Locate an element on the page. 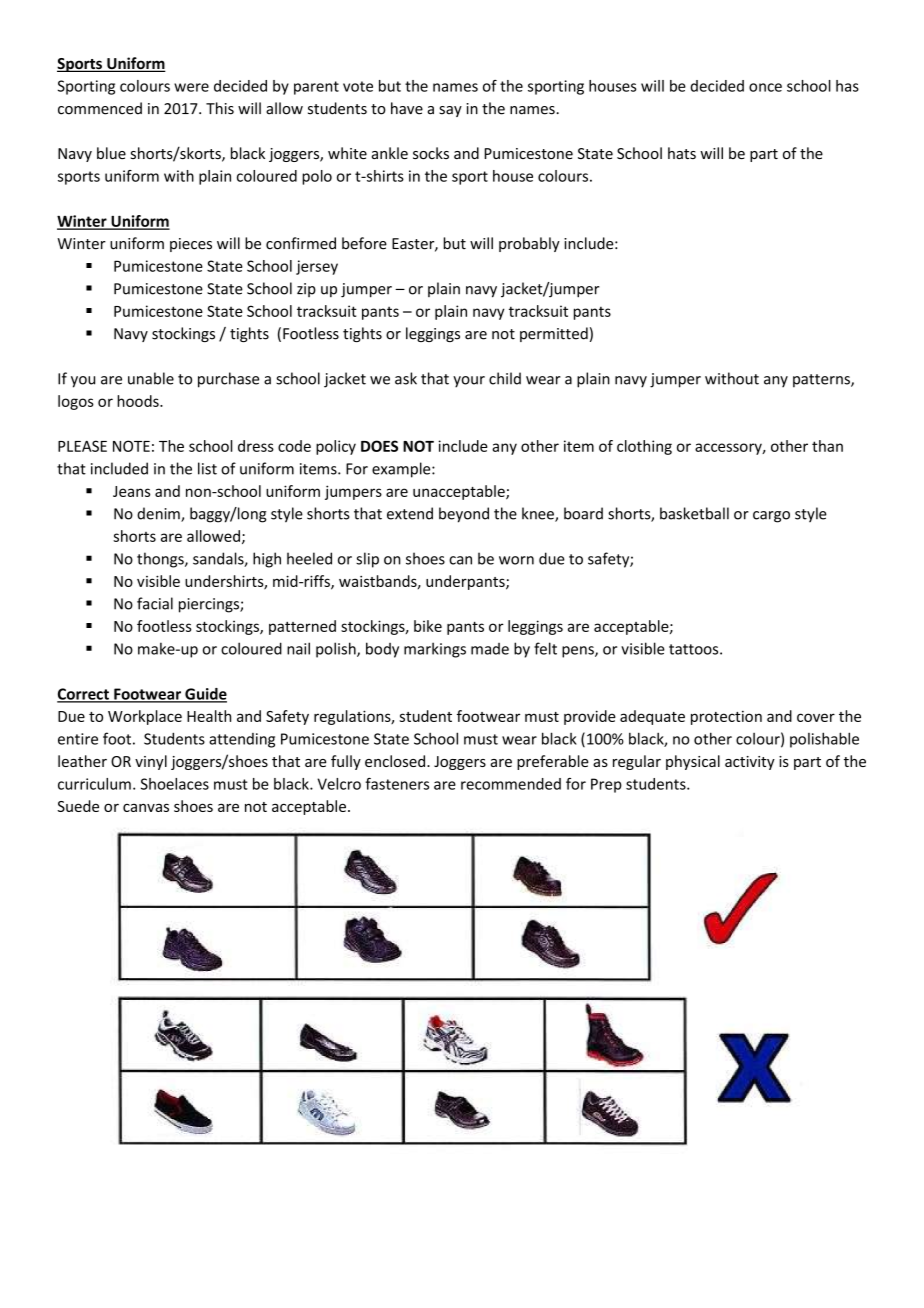 The image size is (924, 1308). vinyl is located at coordinates (151, 762).
